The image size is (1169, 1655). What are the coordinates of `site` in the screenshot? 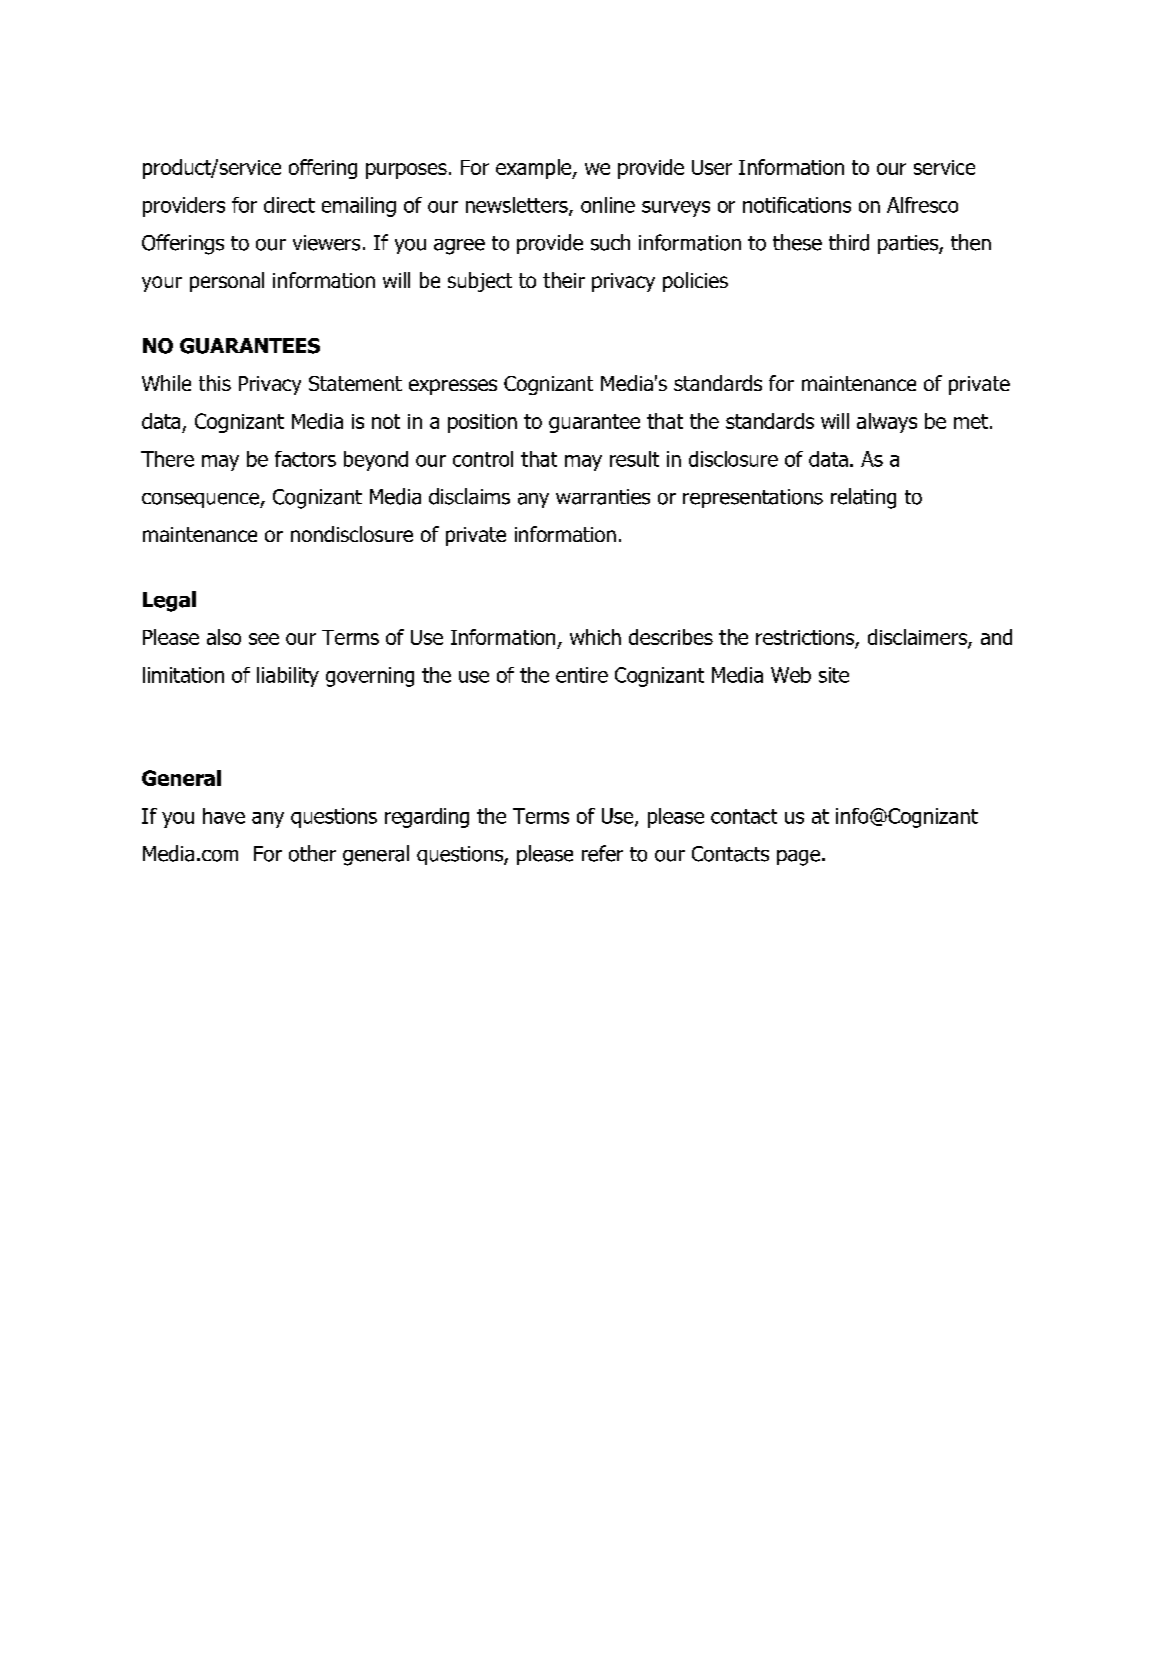 It's located at (834, 675).
